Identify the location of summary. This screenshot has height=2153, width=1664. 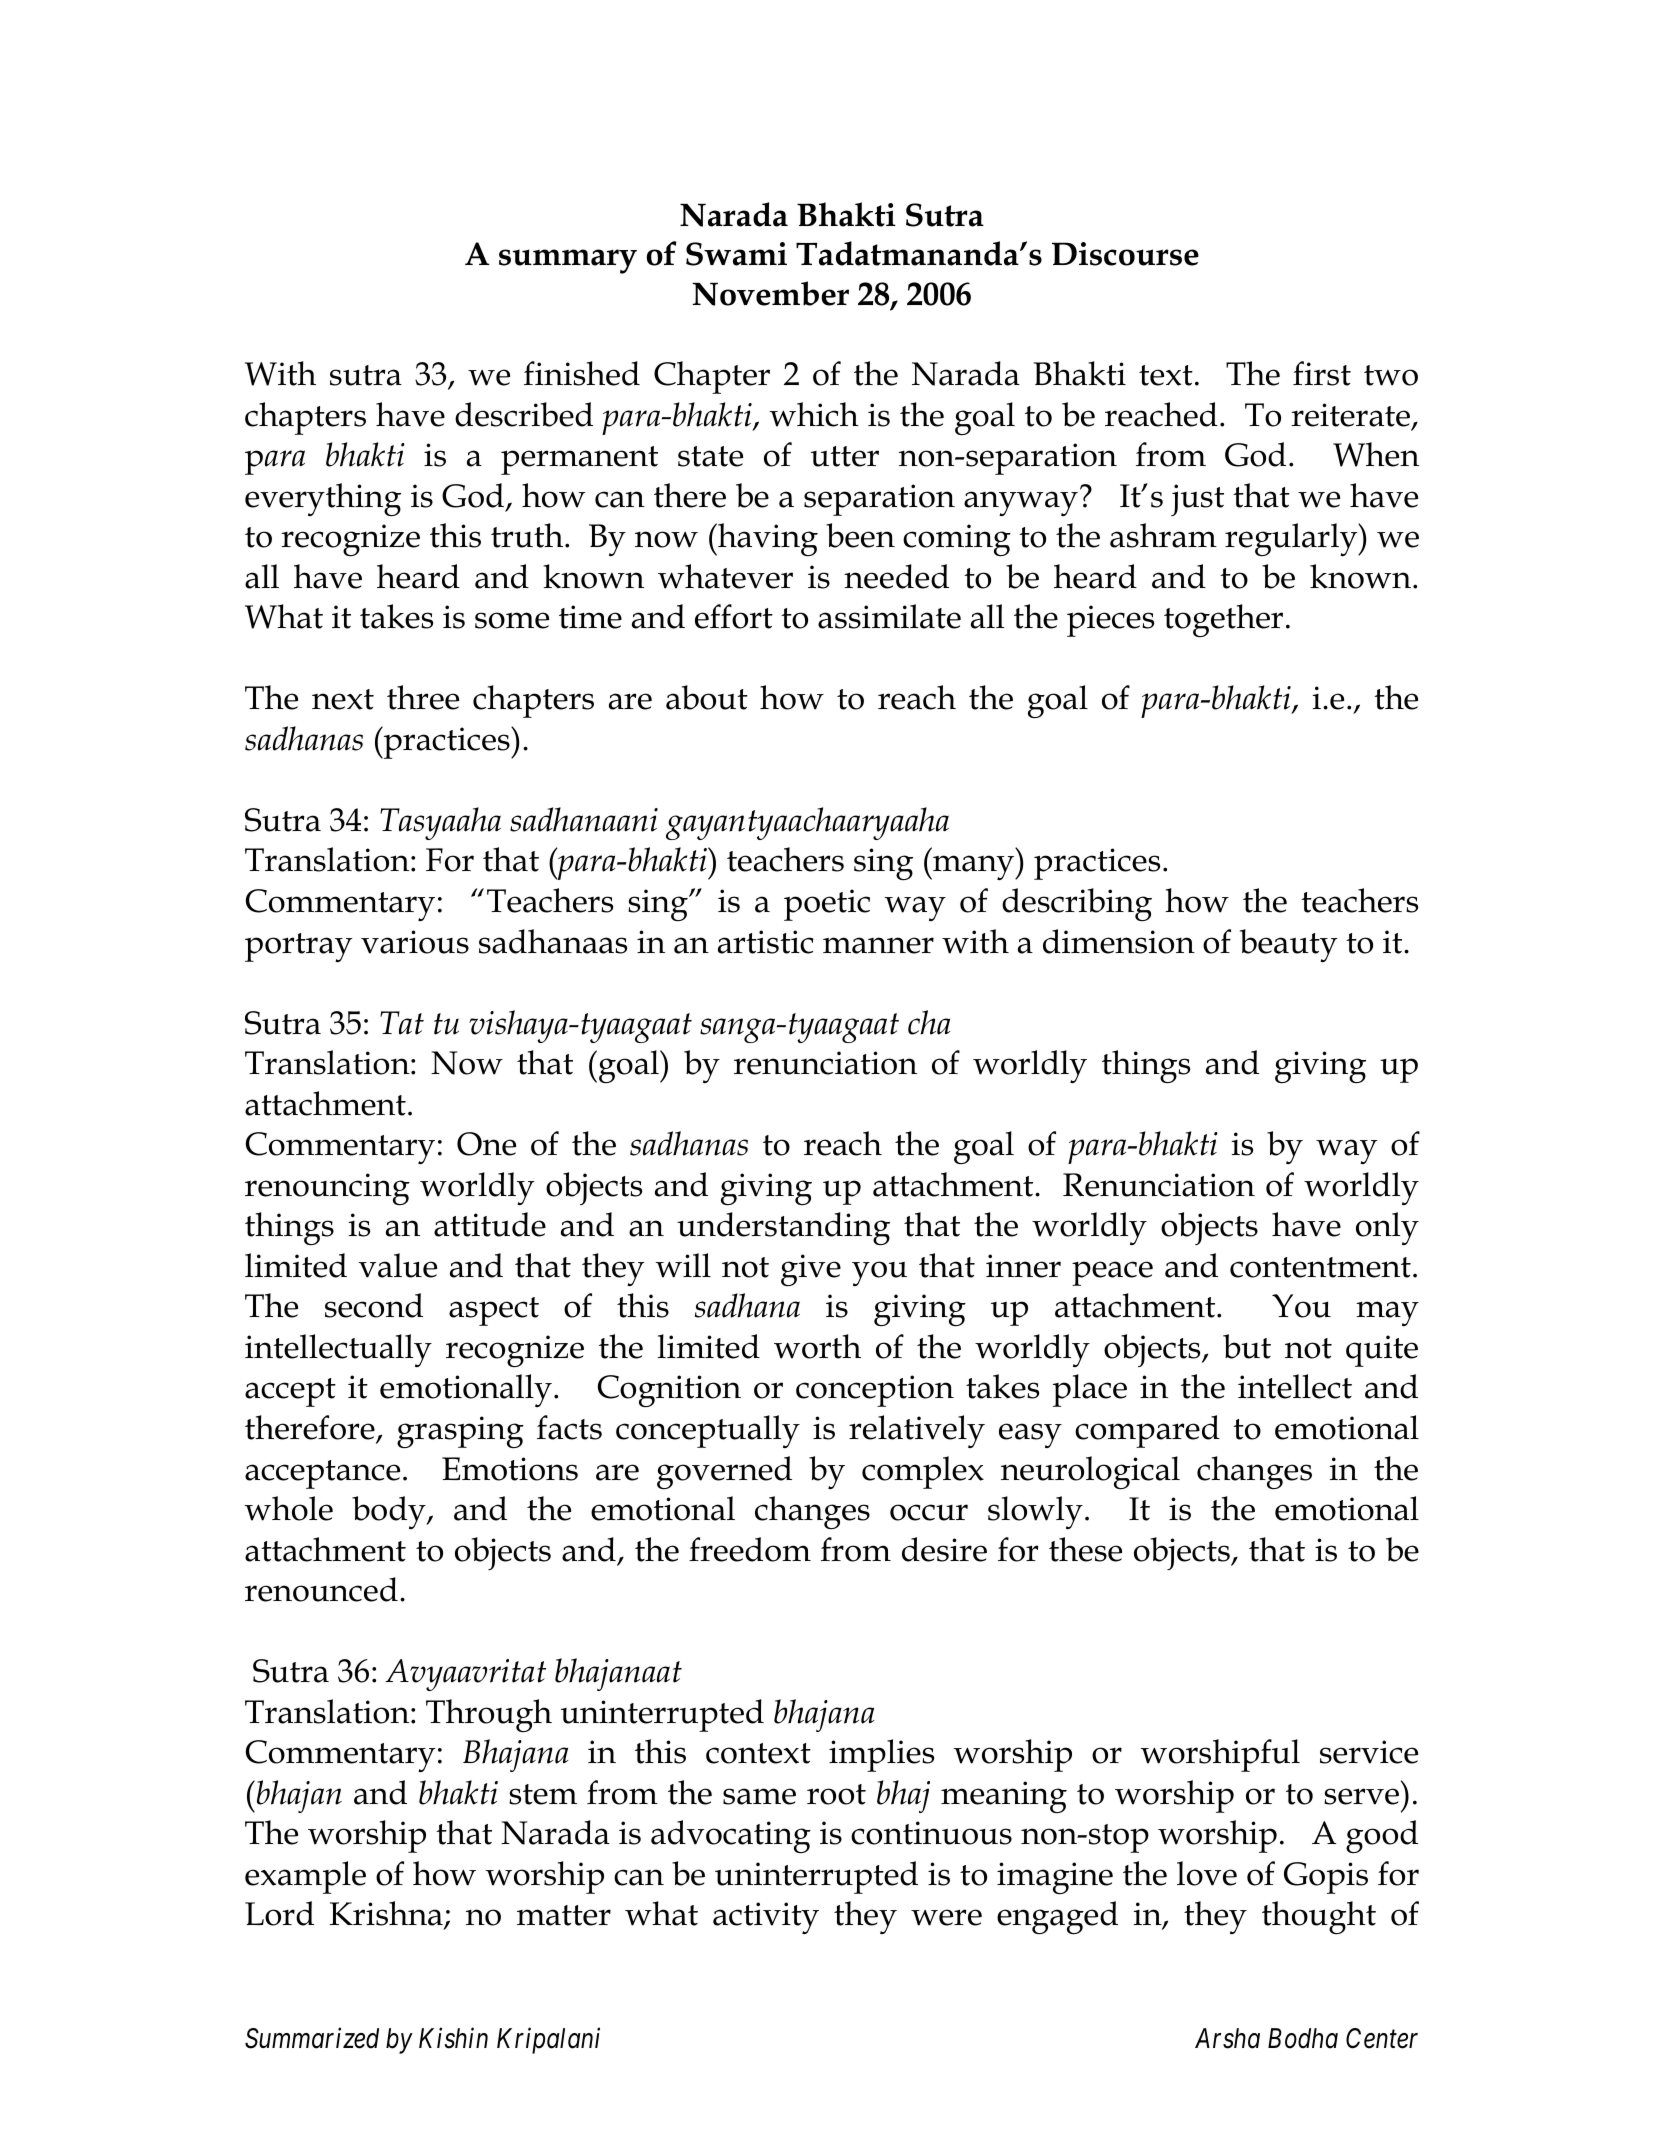
(568, 261).
